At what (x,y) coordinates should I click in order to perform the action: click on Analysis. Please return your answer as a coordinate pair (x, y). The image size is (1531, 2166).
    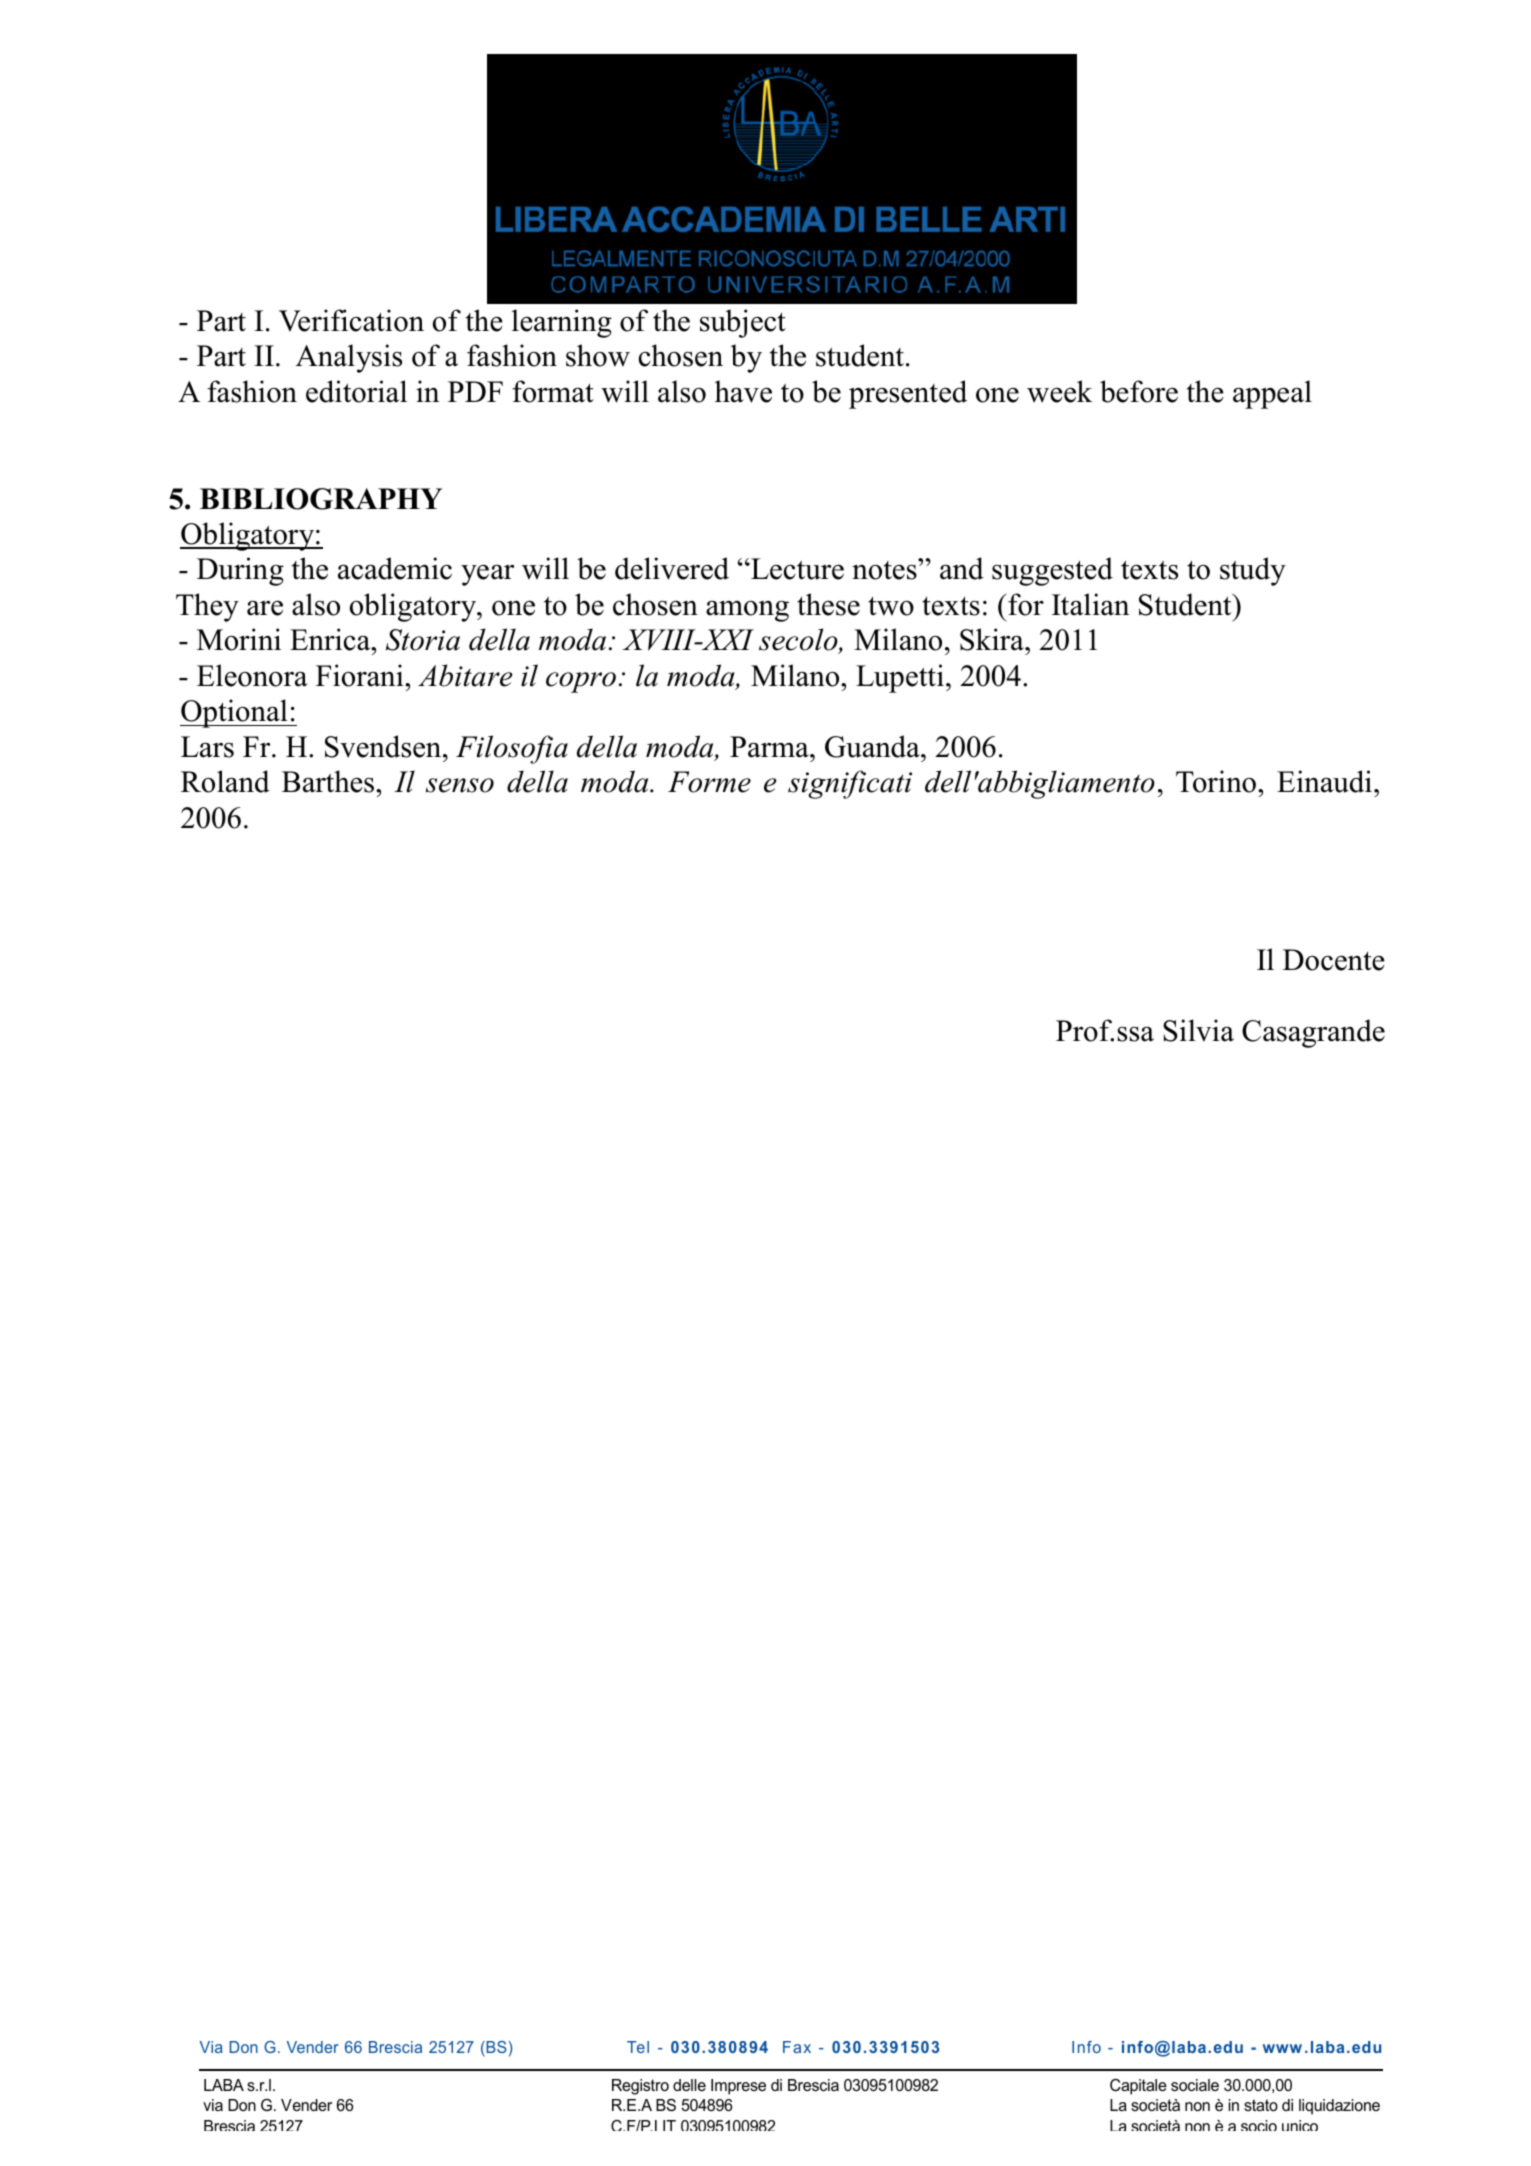
    Looking at the image, I should click on (349, 358).
